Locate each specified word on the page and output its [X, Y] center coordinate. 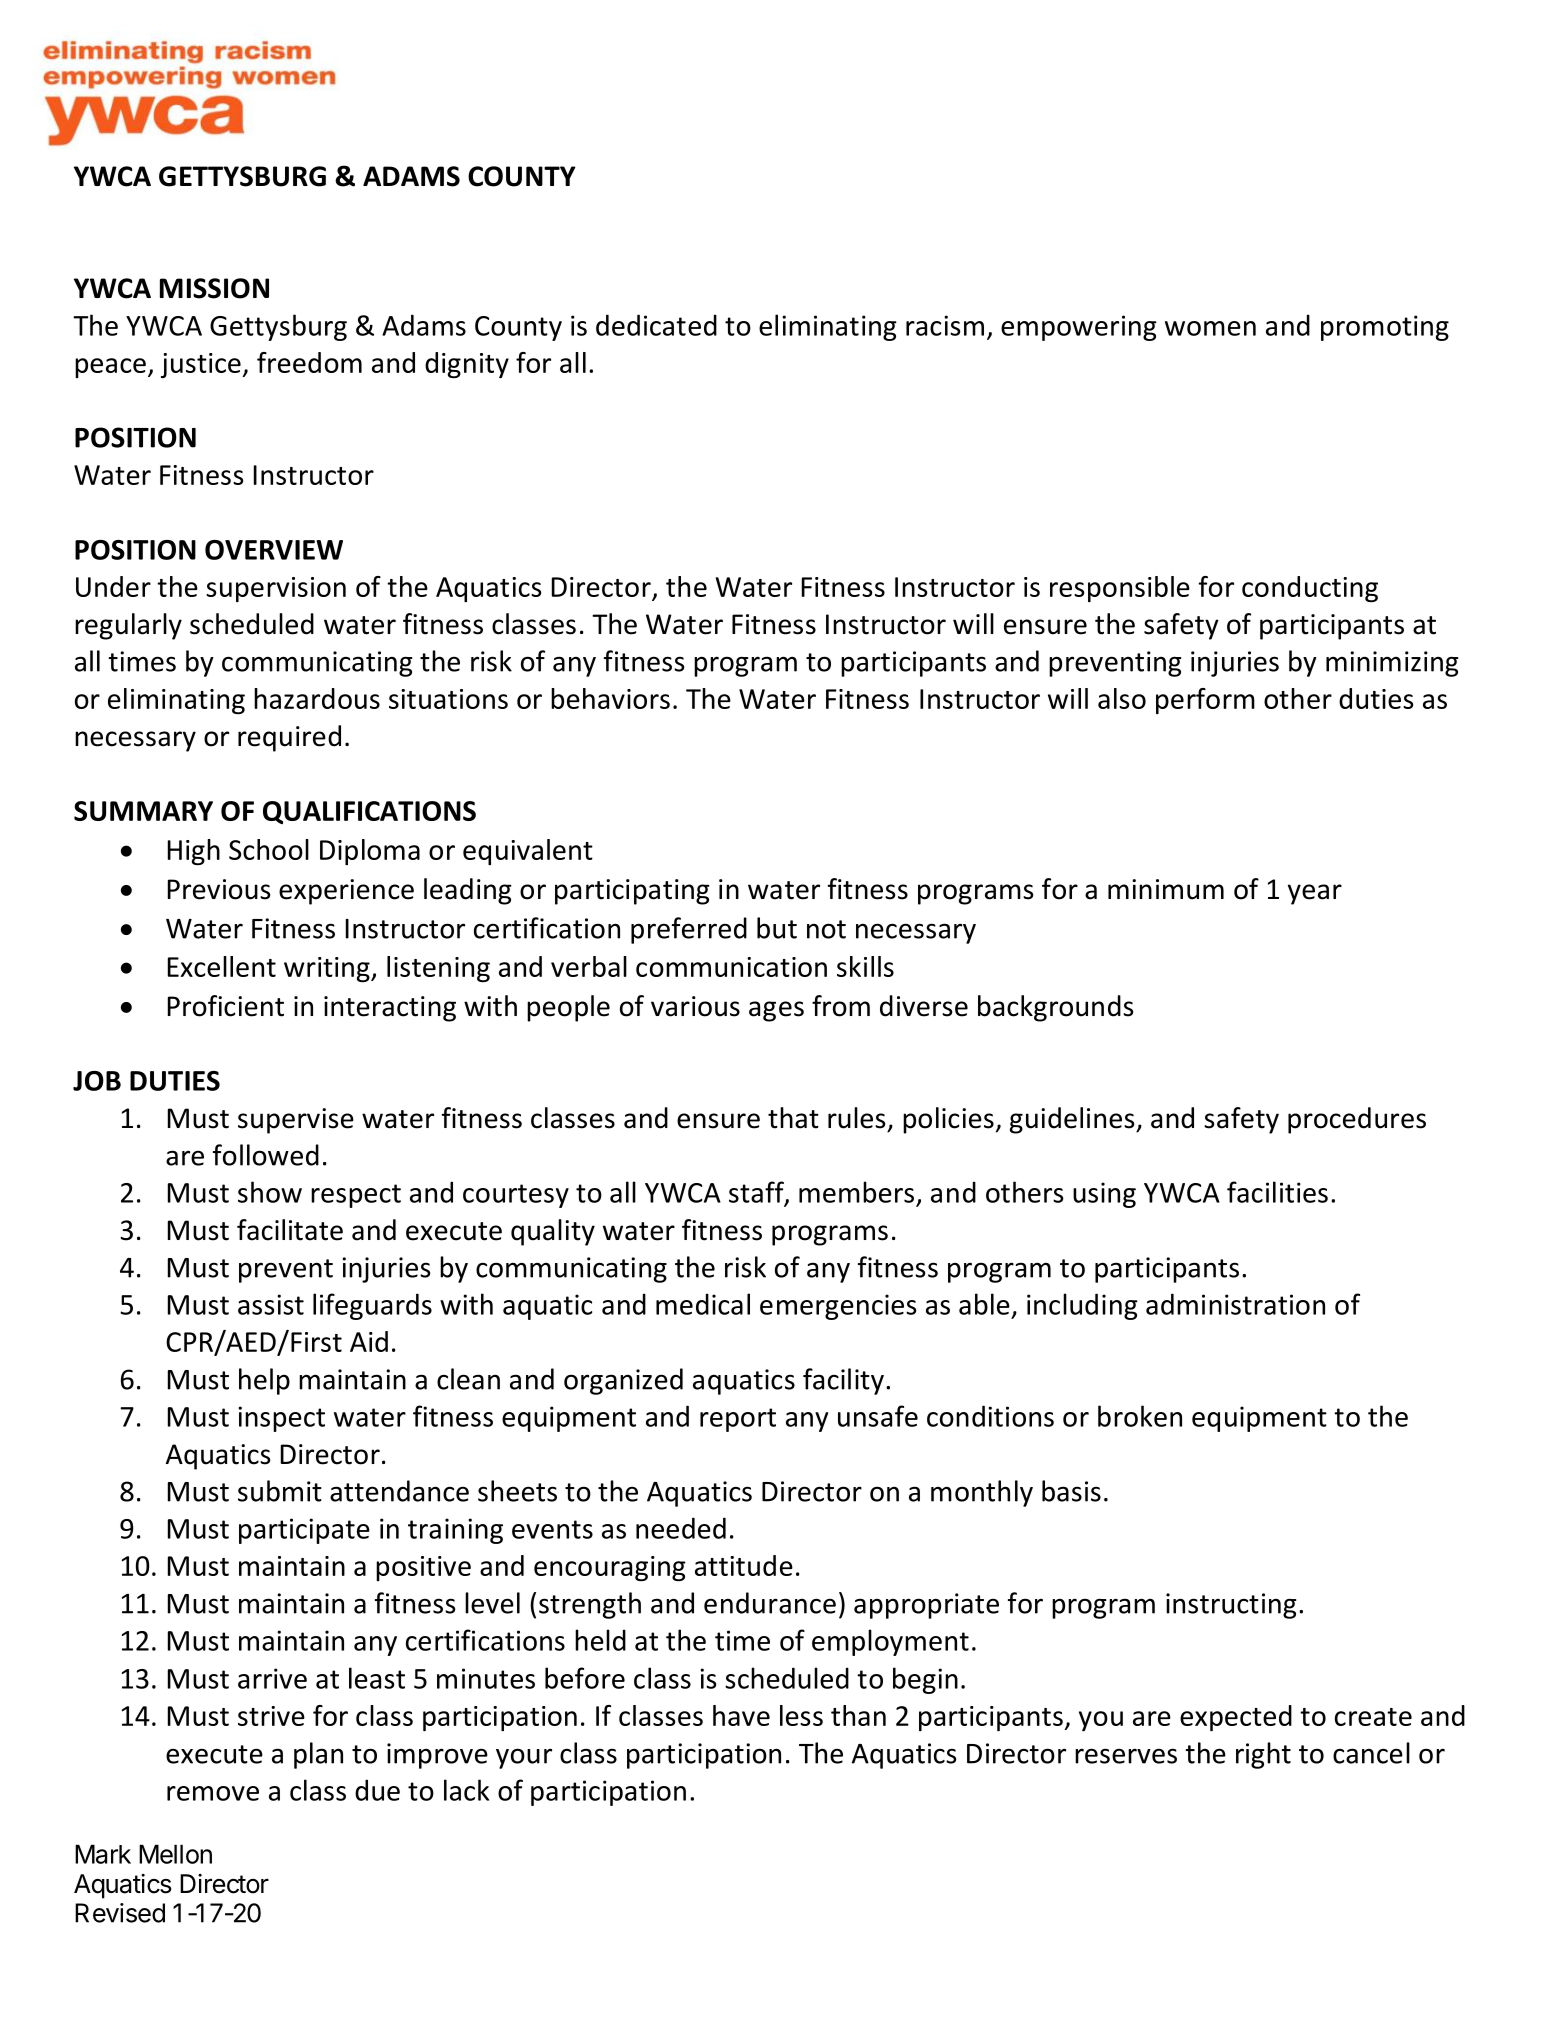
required [289, 738]
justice [202, 365]
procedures [1357, 1120]
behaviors [610, 698]
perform [1205, 701]
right [1263, 1755]
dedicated [656, 325]
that [793, 1118]
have [741, 1715]
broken [1140, 1416]
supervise [296, 1121]
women [1210, 328]
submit [280, 1491]
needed [681, 1528]
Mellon [175, 1854]
